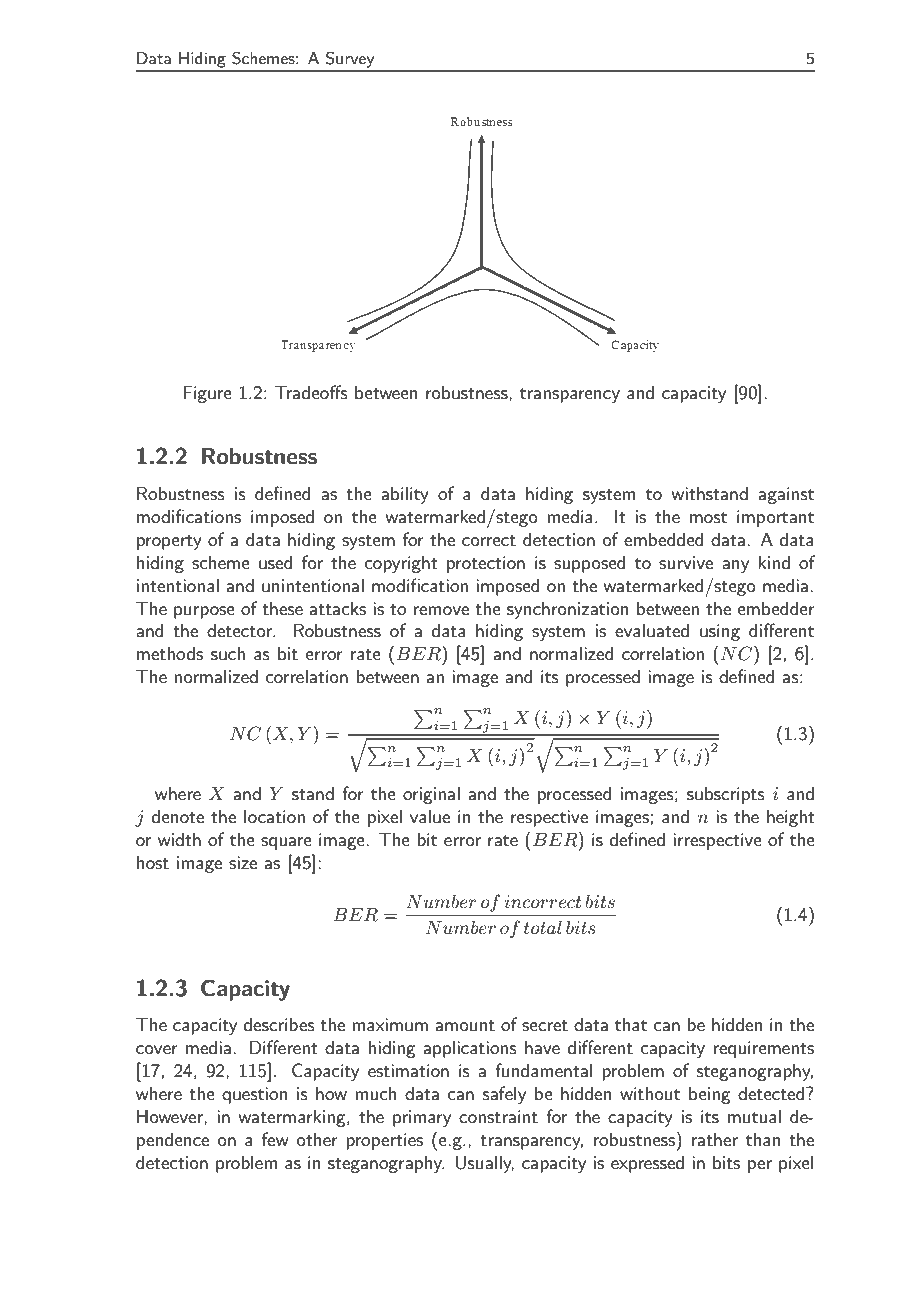  Describe the element at coordinates (726, 795) in the image. I see `subscripts` at that location.
